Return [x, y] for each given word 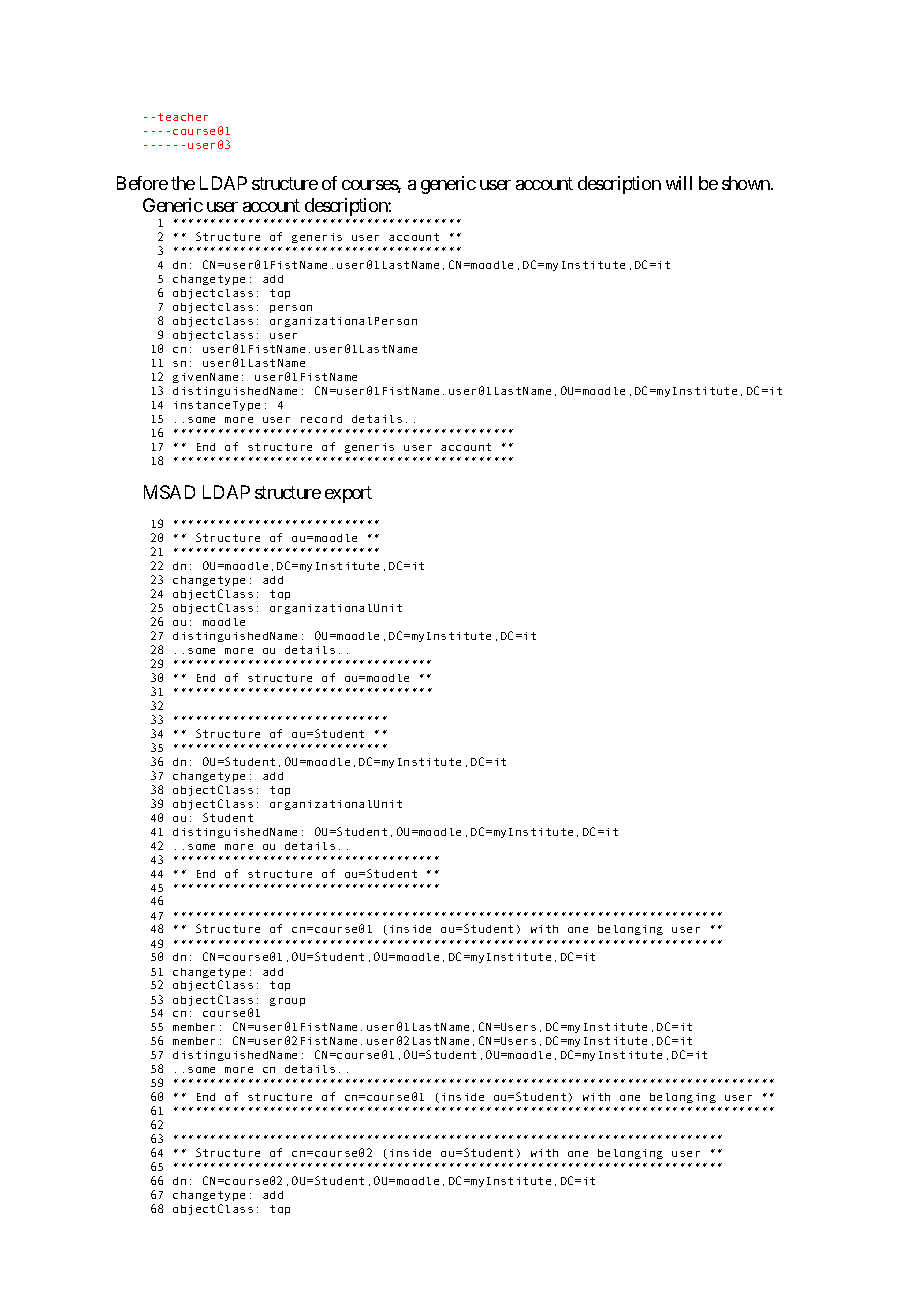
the [183, 183]
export [348, 494]
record [321, 419]
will [679, 183]
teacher [183, 117]
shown [747, 183]
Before [142, 183]
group [287, 1002]
